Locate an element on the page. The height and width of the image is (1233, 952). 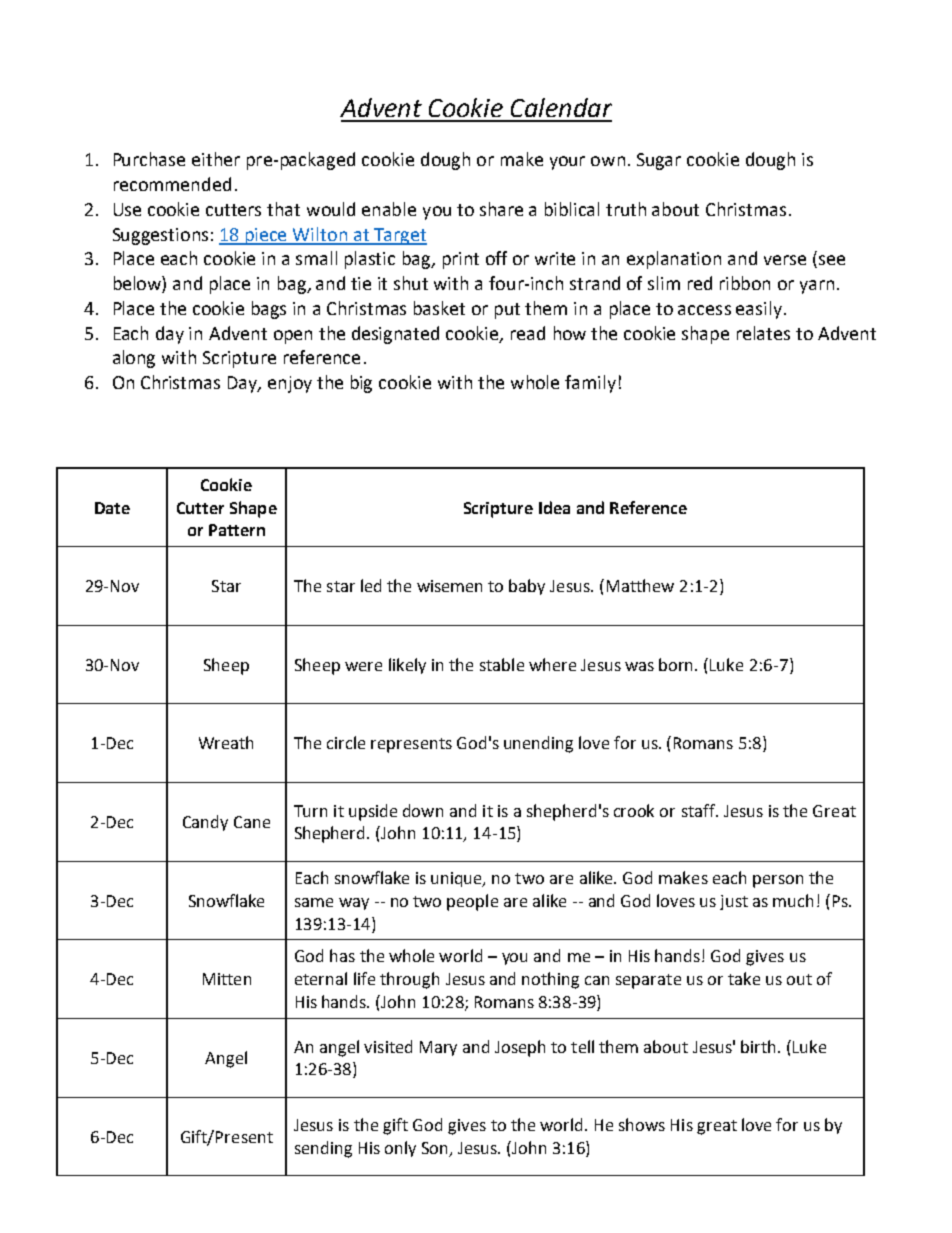
Cane is located at coordinates (252, 822).
